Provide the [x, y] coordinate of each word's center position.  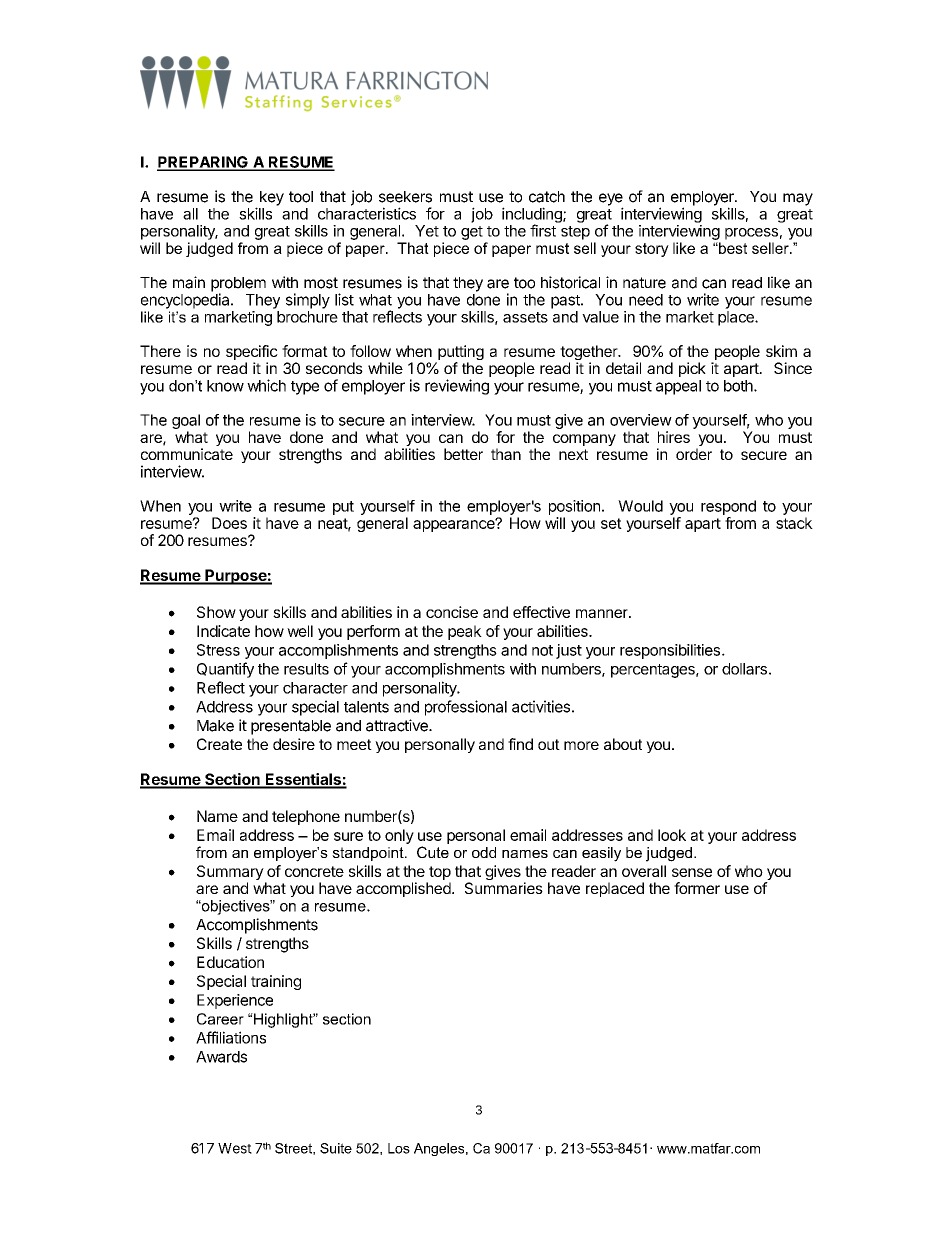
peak [465, 632]
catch [547, 197]
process [751, 234]
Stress [218, 650]
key [272, 198]
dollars [744, 669]
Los [399, 1148]
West [235, 1148]
